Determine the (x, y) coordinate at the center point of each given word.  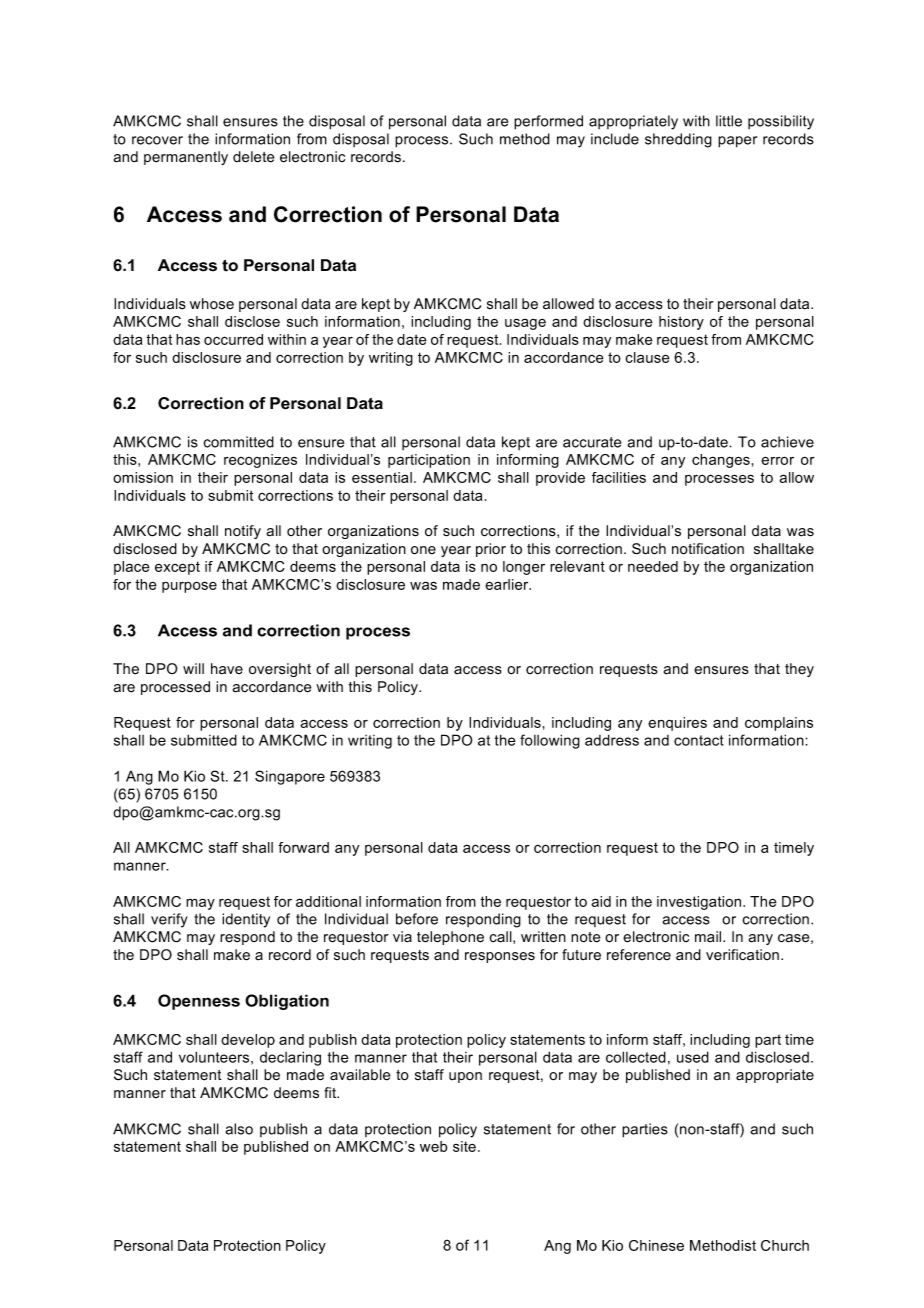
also (239, 1129)
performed (548, 122)
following (550, 741)
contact (699, 740)
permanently (186, 158)
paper (737, 142)
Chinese (656, 1245)
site (464, 1146)
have (227, 669)
